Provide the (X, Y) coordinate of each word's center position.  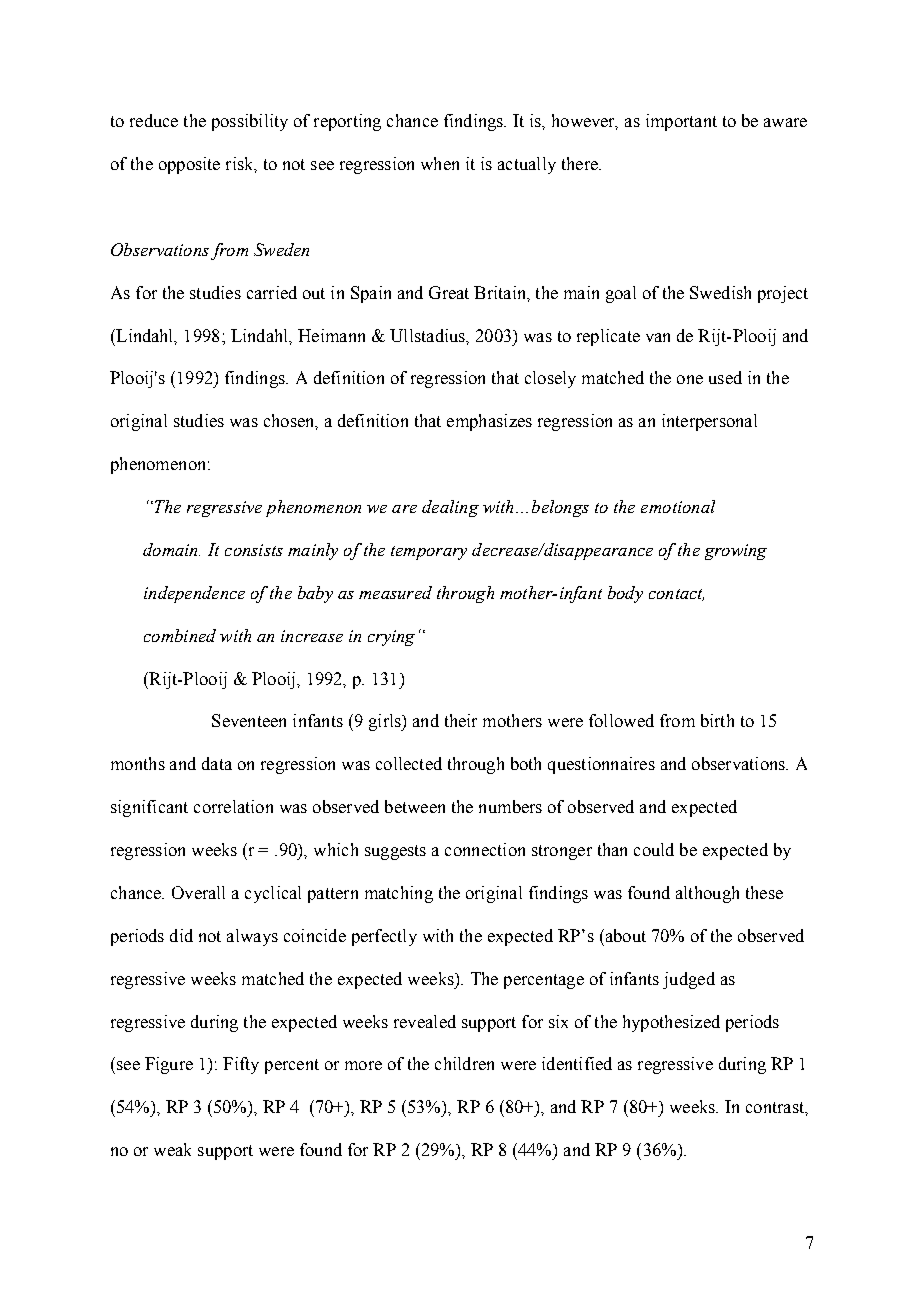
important (681, 122)
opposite (189, 165)
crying (391, 638)
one (690, 379)
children (464, 1063)
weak (172, 1149)
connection (485, 849)
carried (272, 292)
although (707, 894)
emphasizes (489, 422)
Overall (198, 892)
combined (180, 635)
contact (676, 595)
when (440, 163)
